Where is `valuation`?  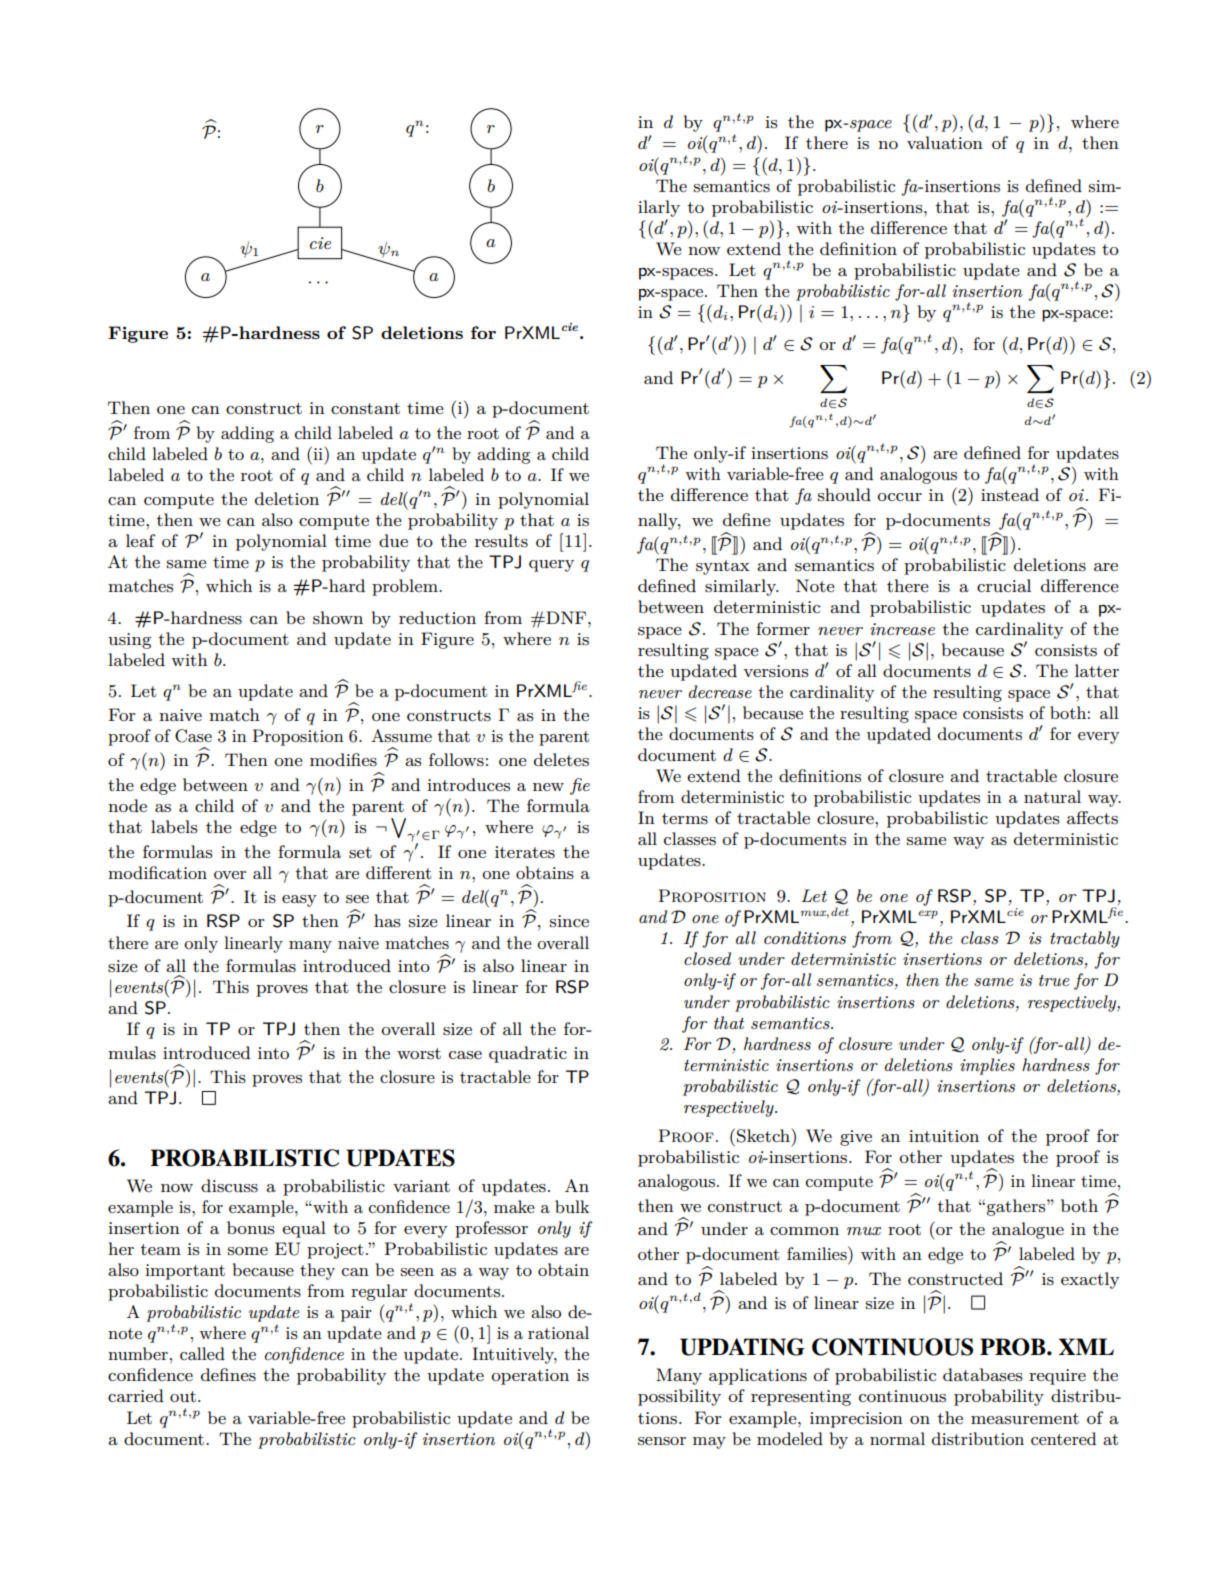 valuation is located at coordinates (945, 142).
